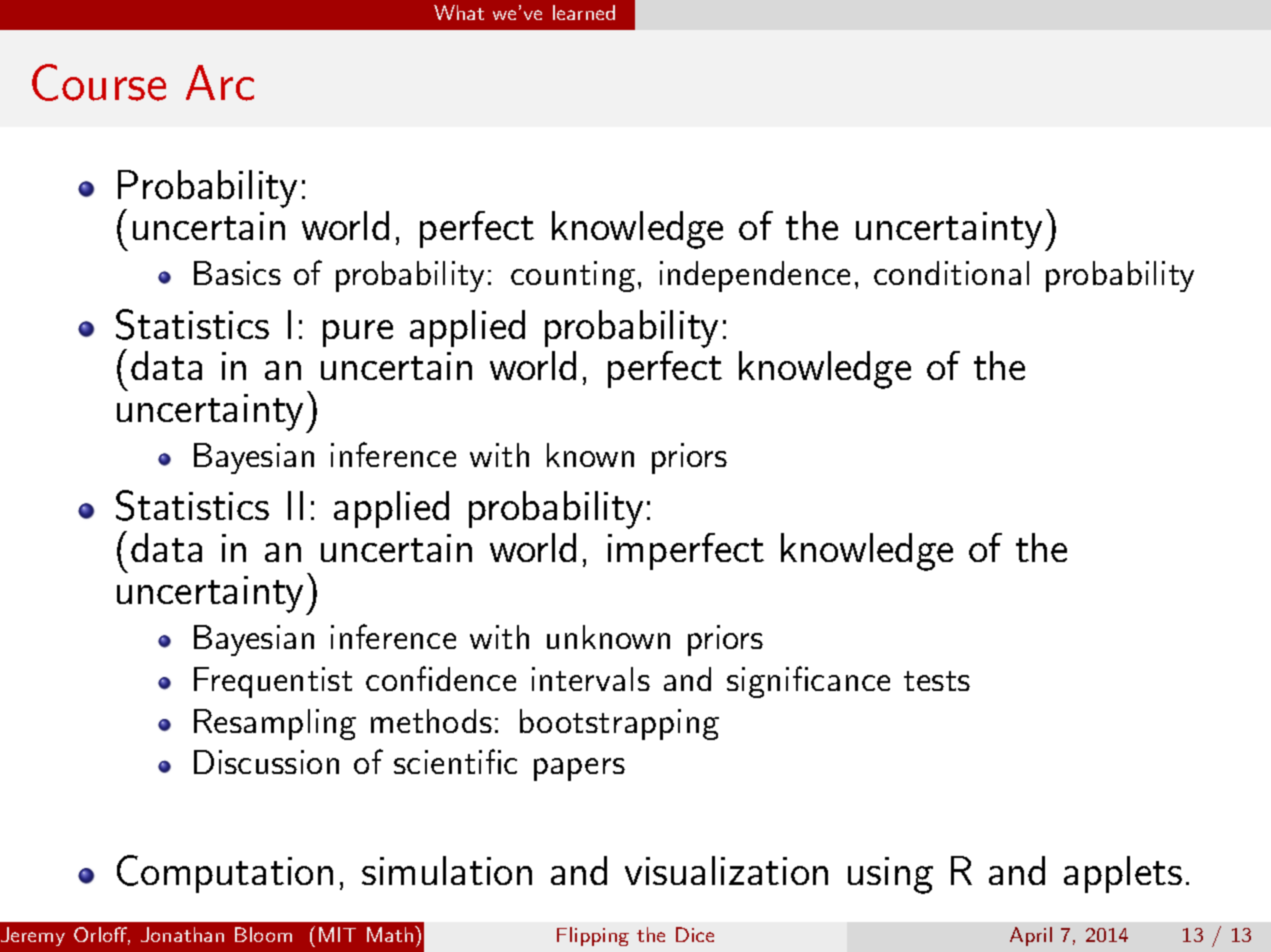  I want to click on Basics, so click(237, 273).
